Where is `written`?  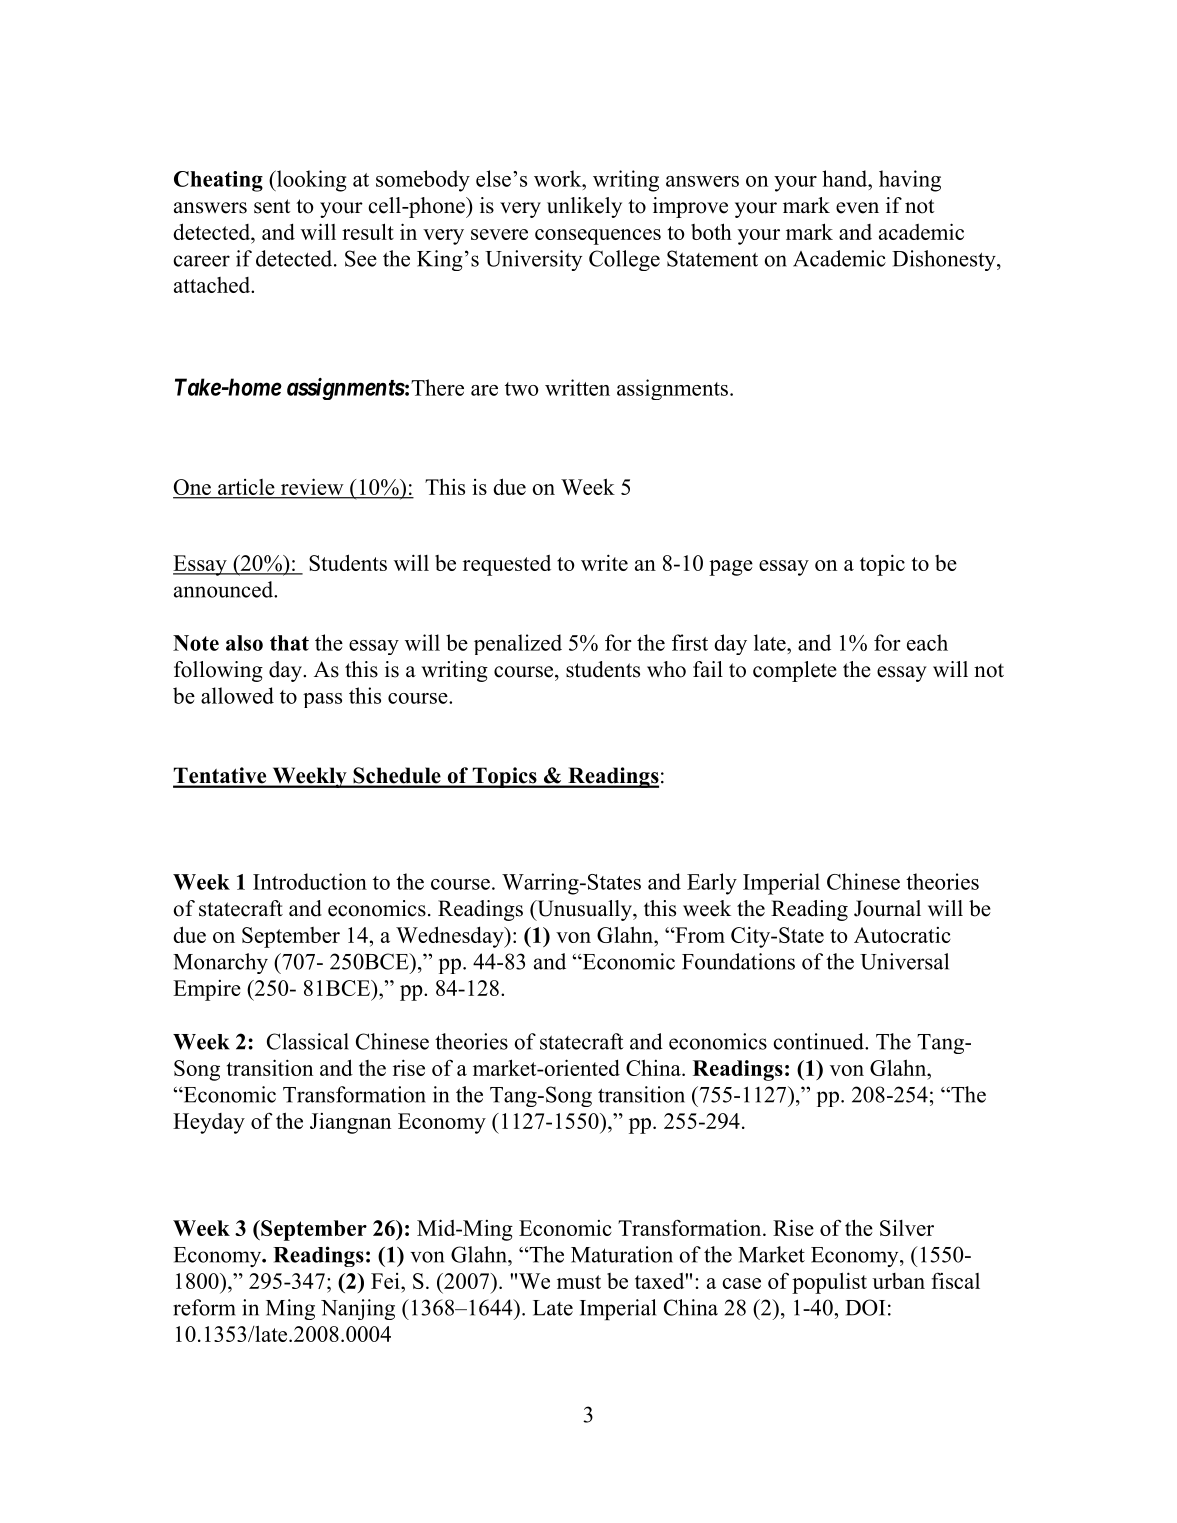 written is located at coordinates (577, 387).
